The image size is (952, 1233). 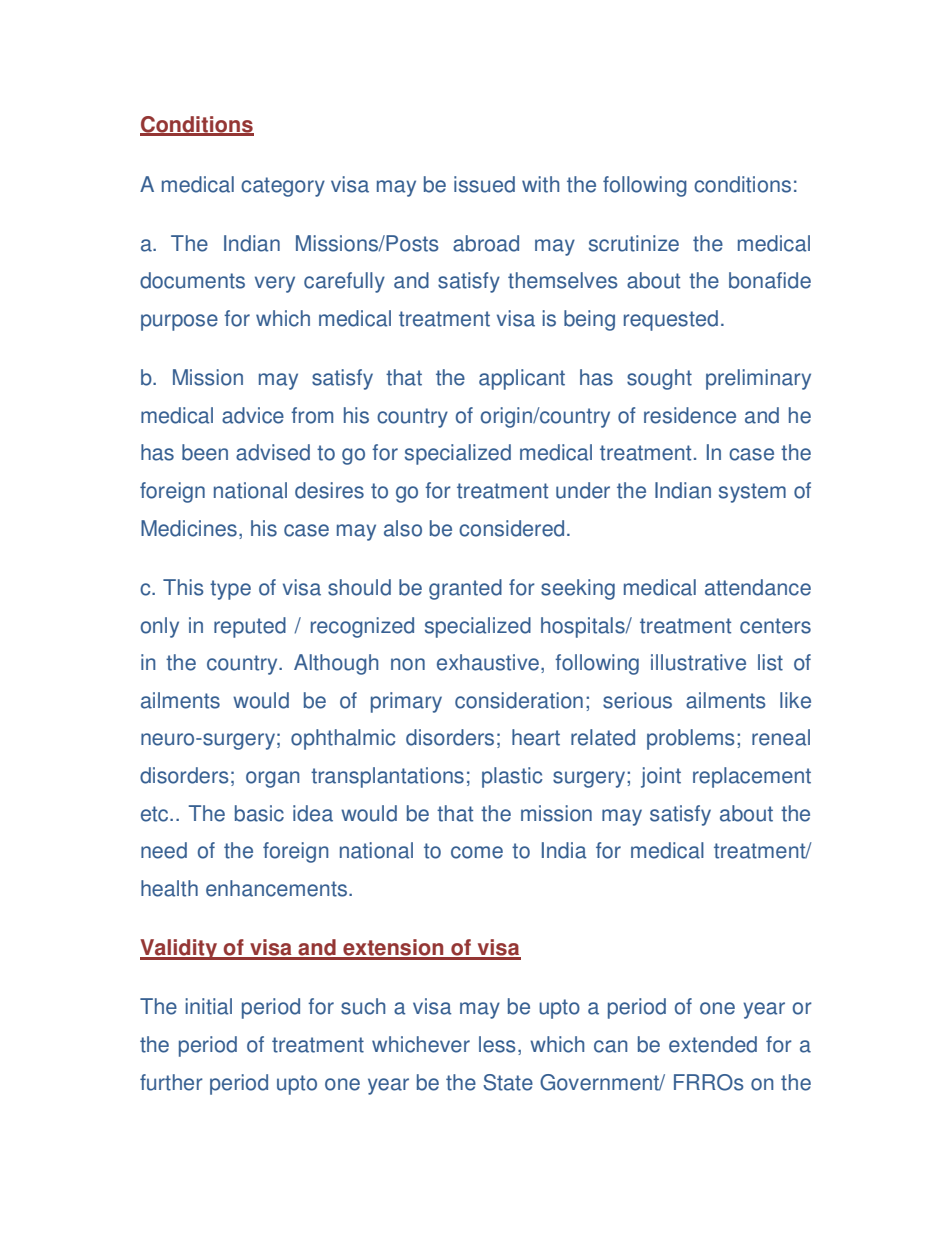 What do you see at coordinates (497, 1044) in the page?
I see `less` at bounding box center [497, 1044].
